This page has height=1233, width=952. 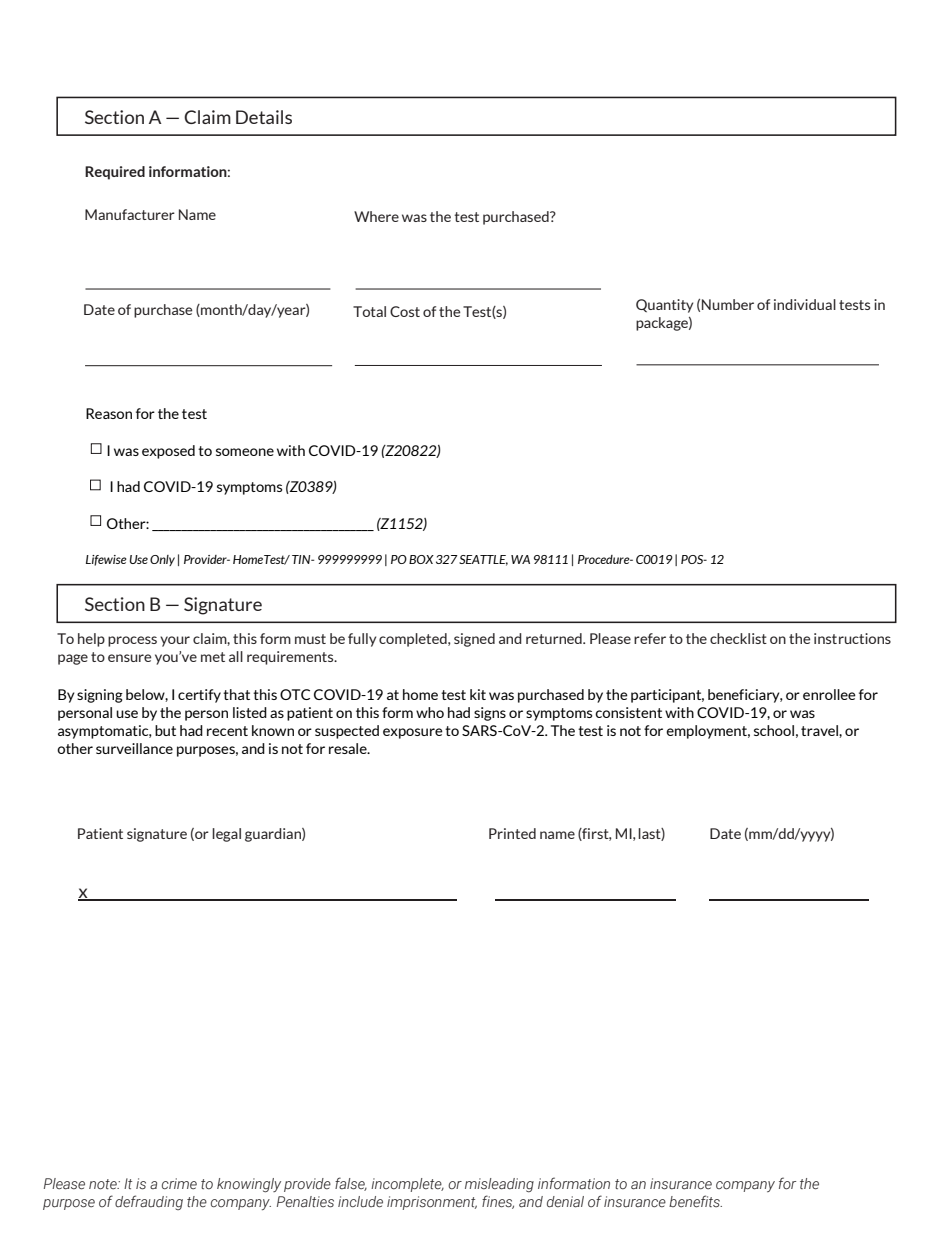 I want to click on Required, so click(x=115, y=173).
